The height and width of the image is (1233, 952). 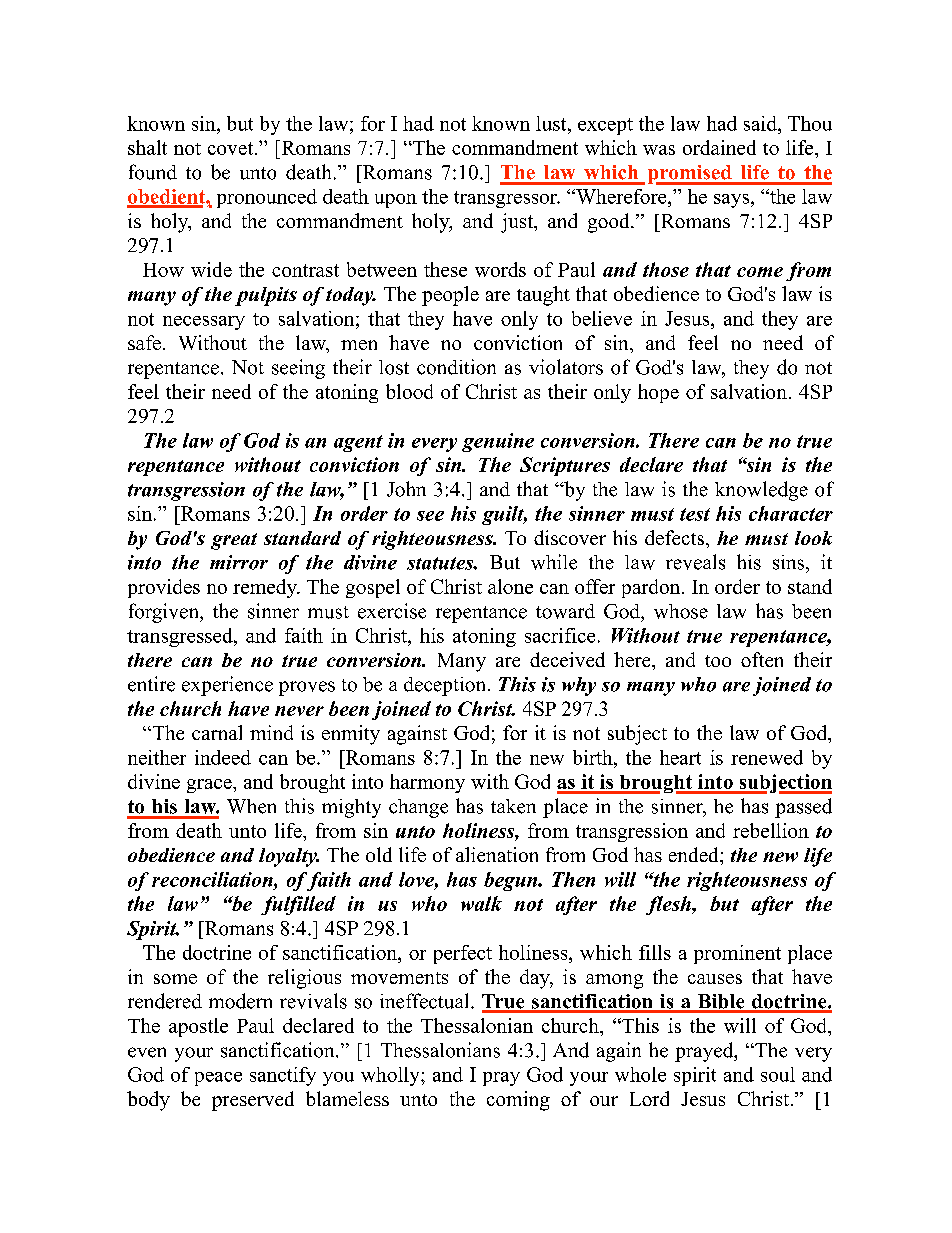 I want to click on ordained, so click(x=719, y=147).
